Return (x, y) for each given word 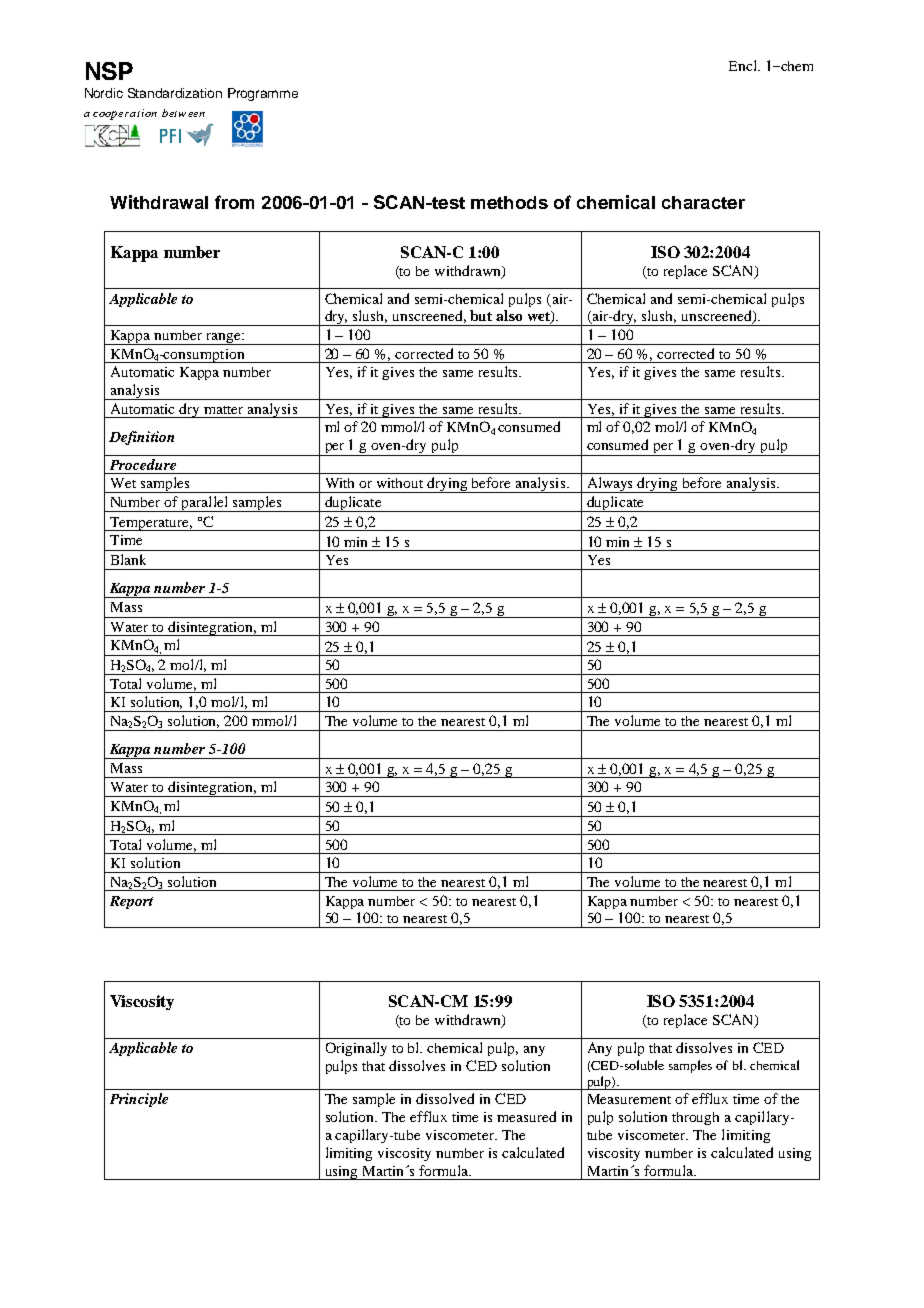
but (481, 315)
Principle (139, 1100)
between (183, 113)
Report (131, 902)
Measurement (629, 1099)
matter (223, 410)
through (695, 1118)
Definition (141, 438)
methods (509, 202)
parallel (205, 504)
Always (610, 485)
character (703, 202)
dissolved (445, 1098)
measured (526, 1116)
